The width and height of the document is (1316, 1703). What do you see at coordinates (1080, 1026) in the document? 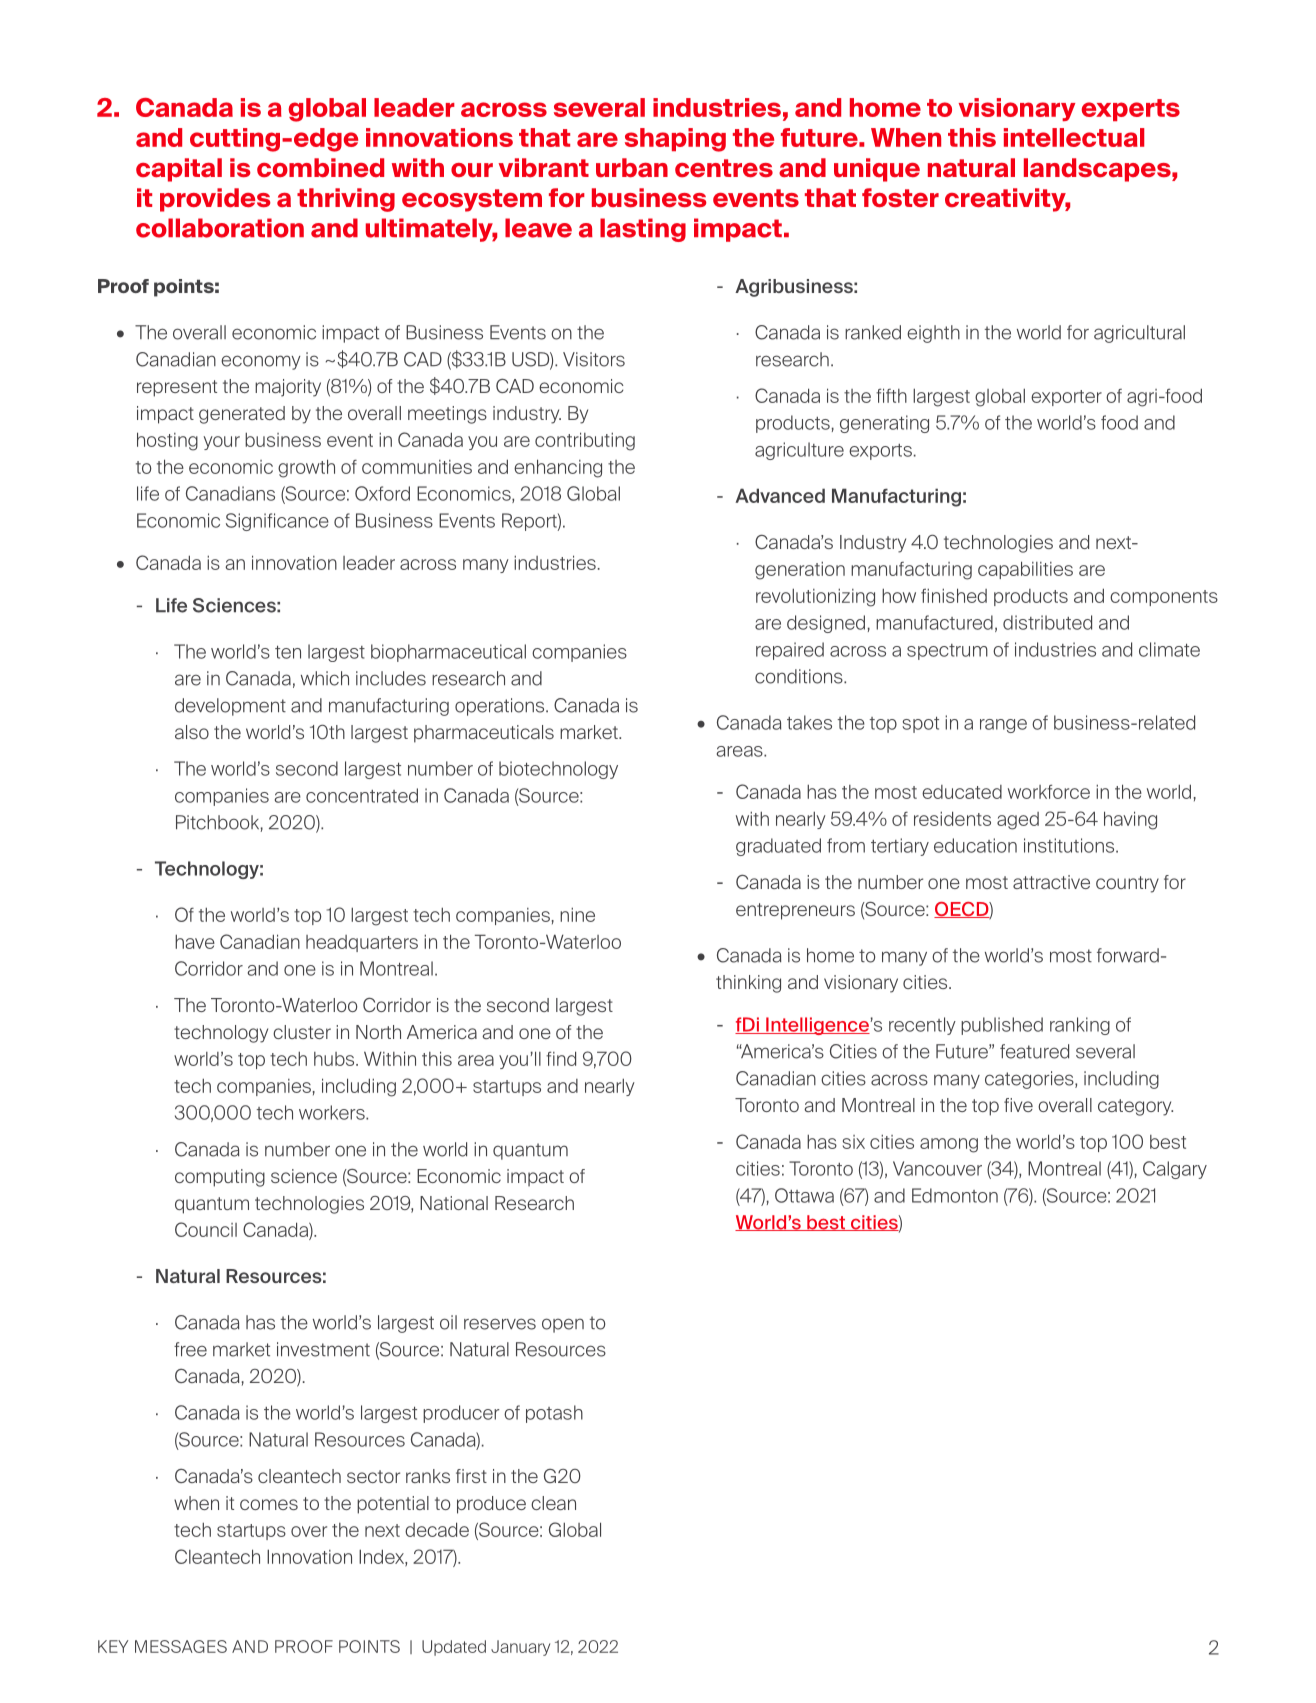
I see `ranking` at bounding box center [1080, 1026].
